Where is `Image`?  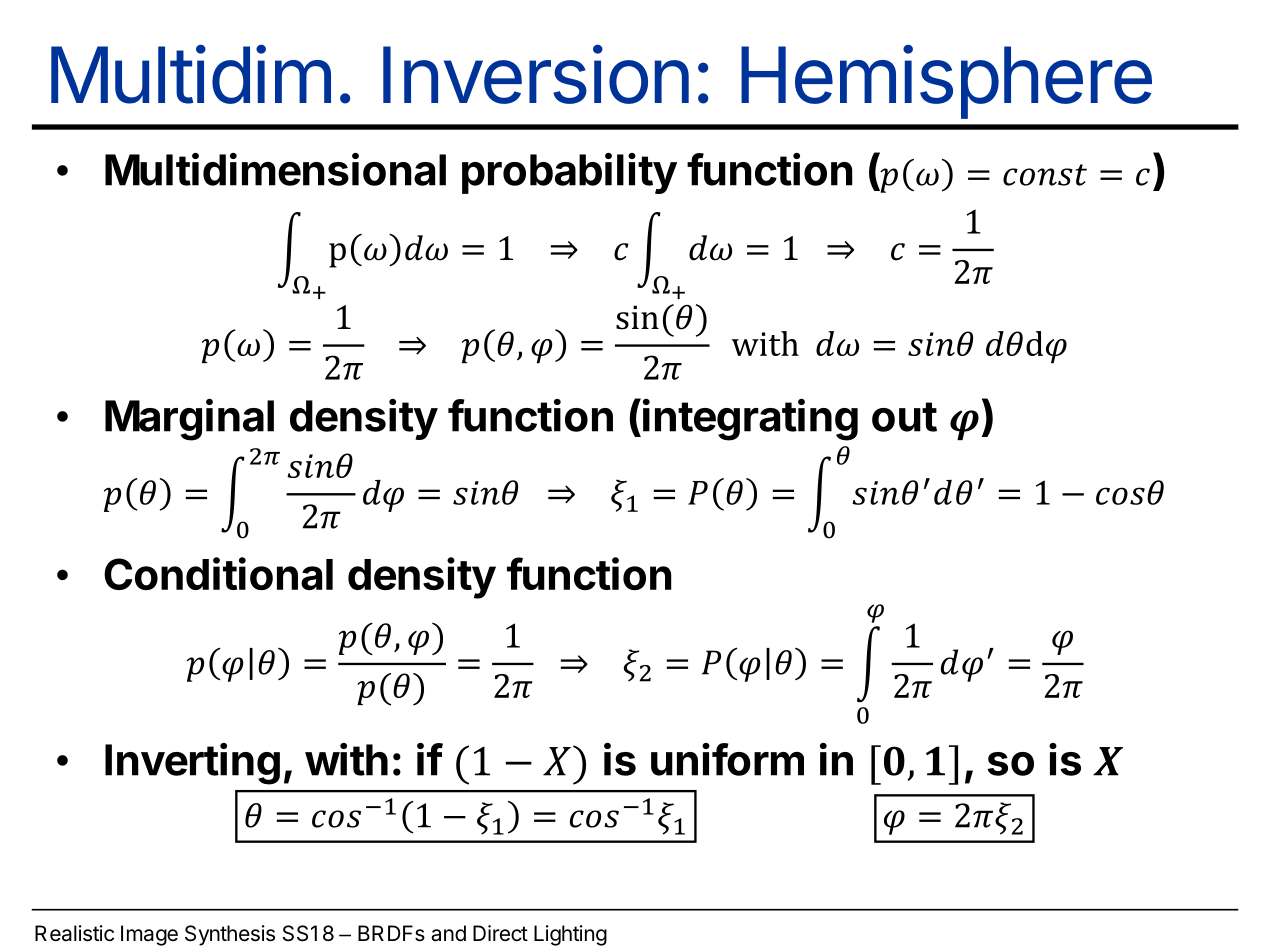 Image is located at coordinates (149, 935).
